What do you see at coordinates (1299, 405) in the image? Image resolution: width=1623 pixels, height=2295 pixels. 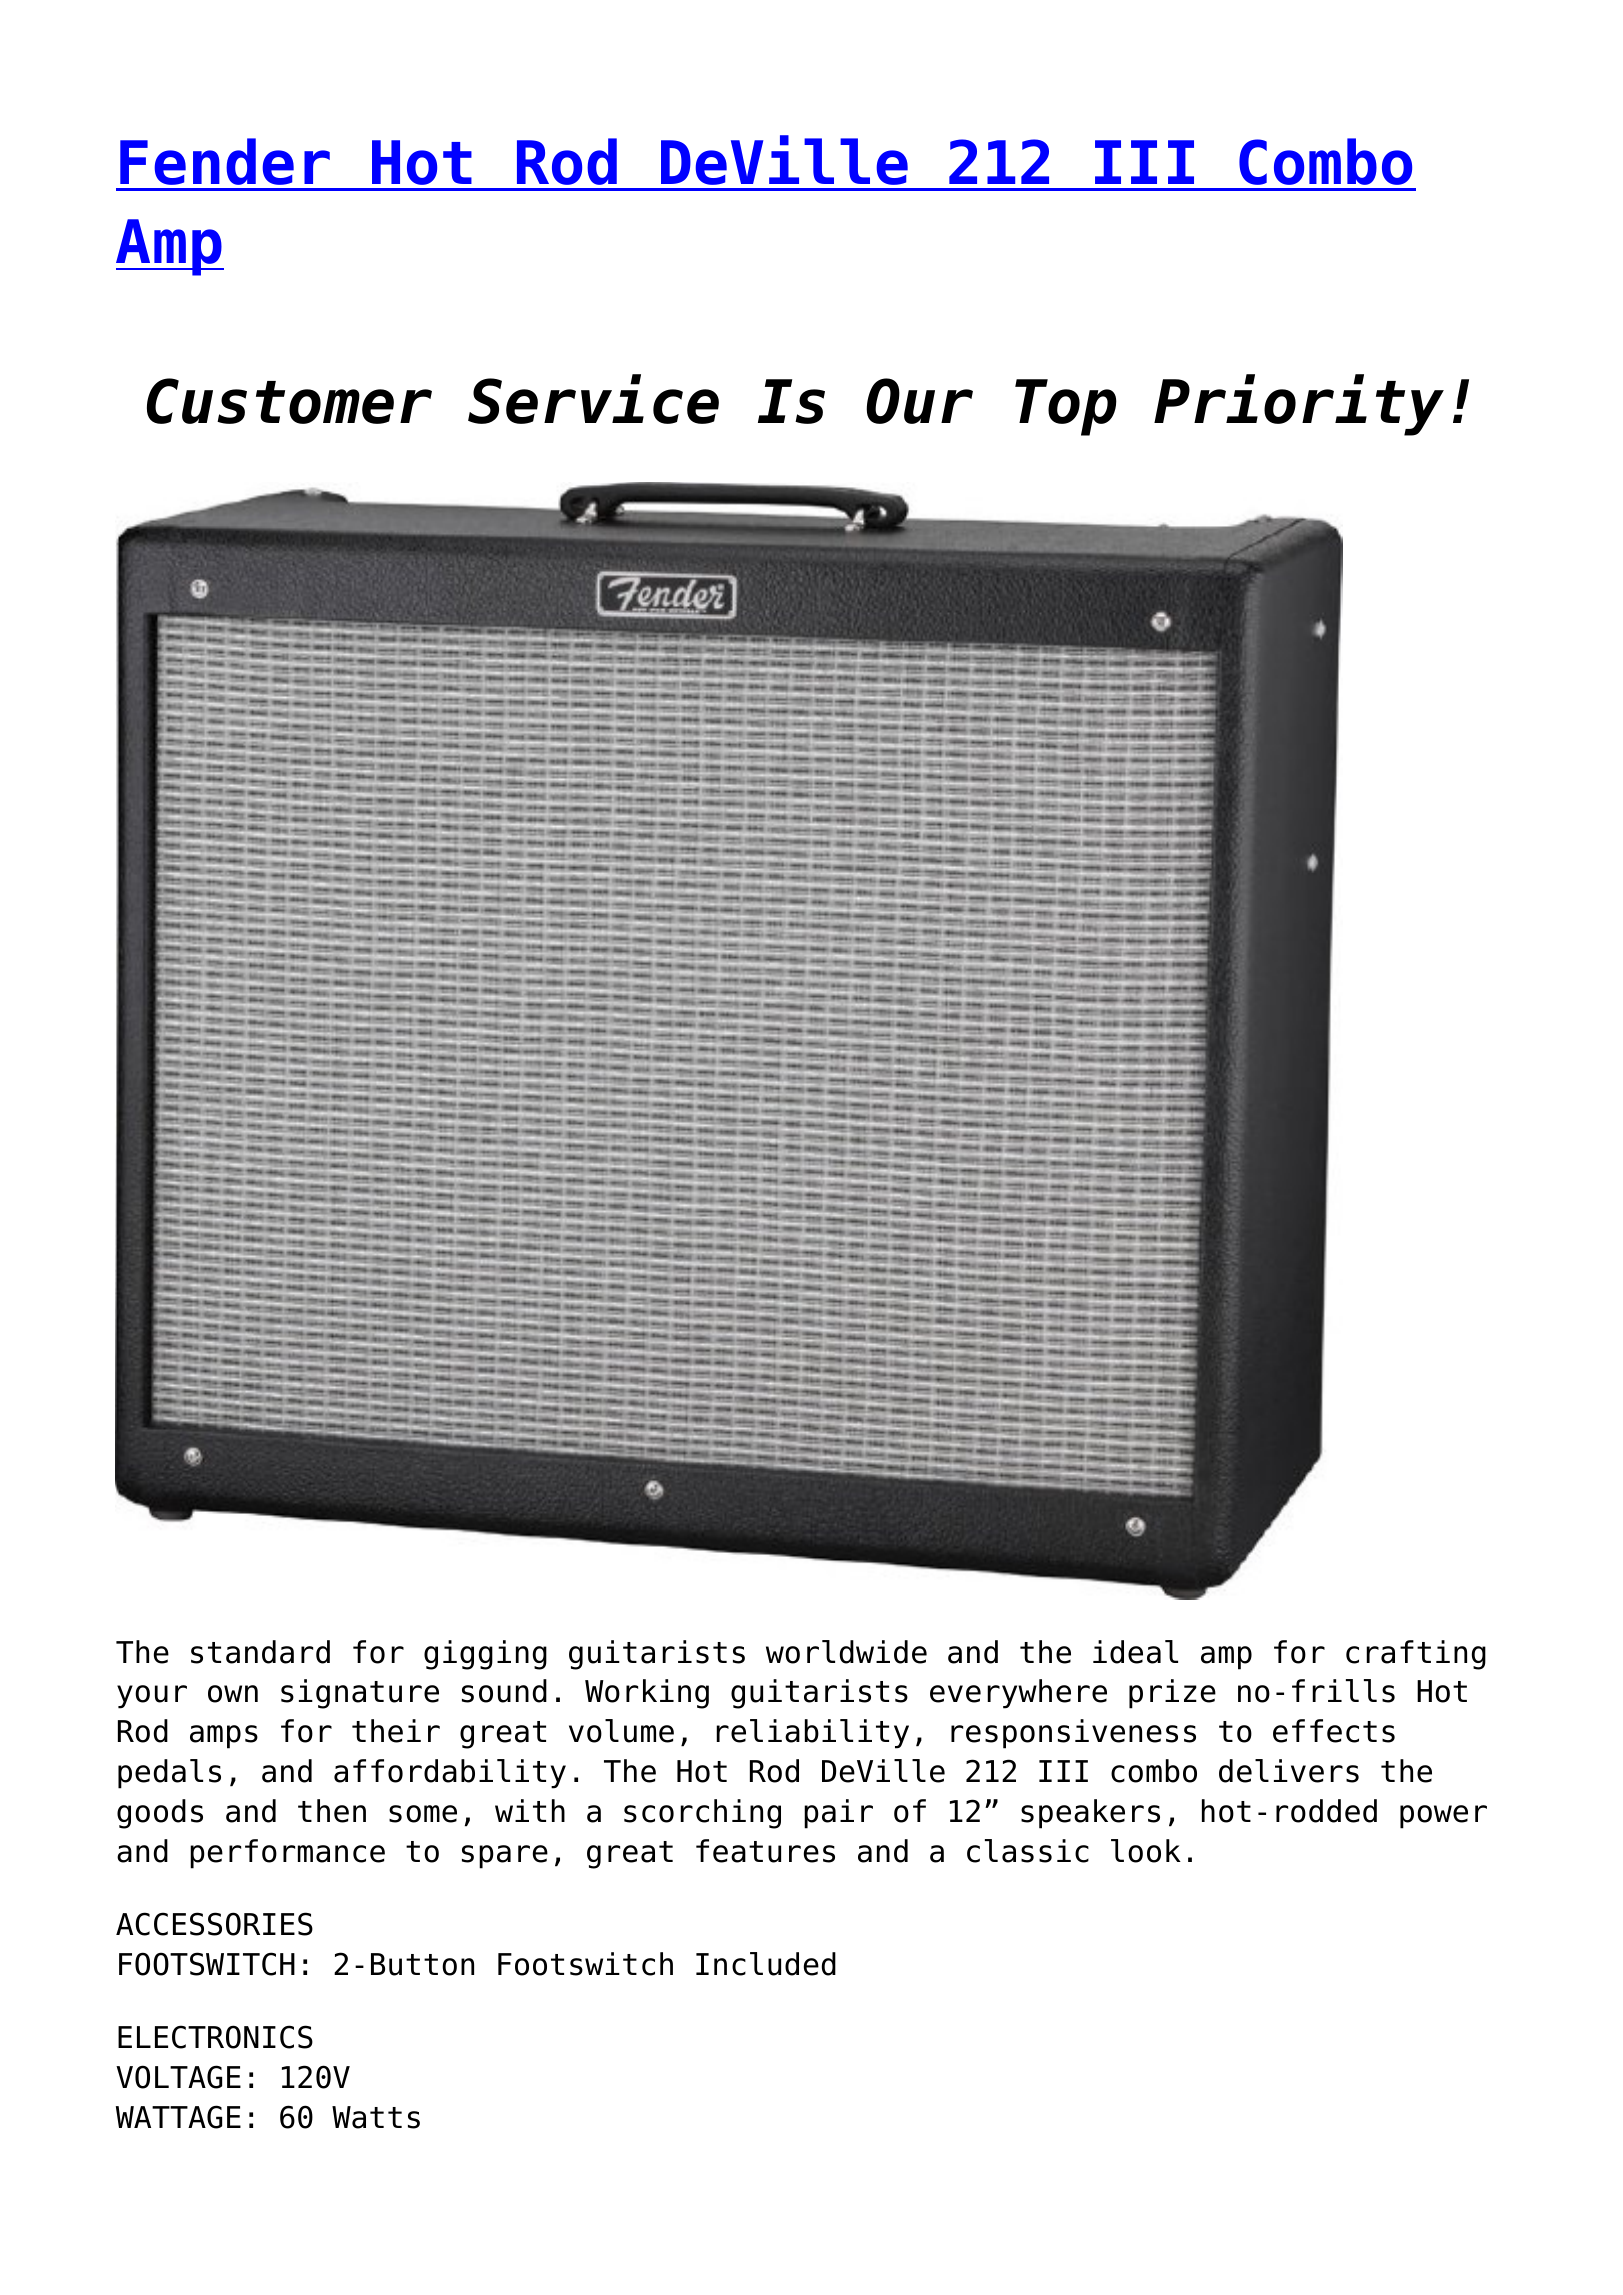 I see `Priority` at bounding box center [1299, 405].
